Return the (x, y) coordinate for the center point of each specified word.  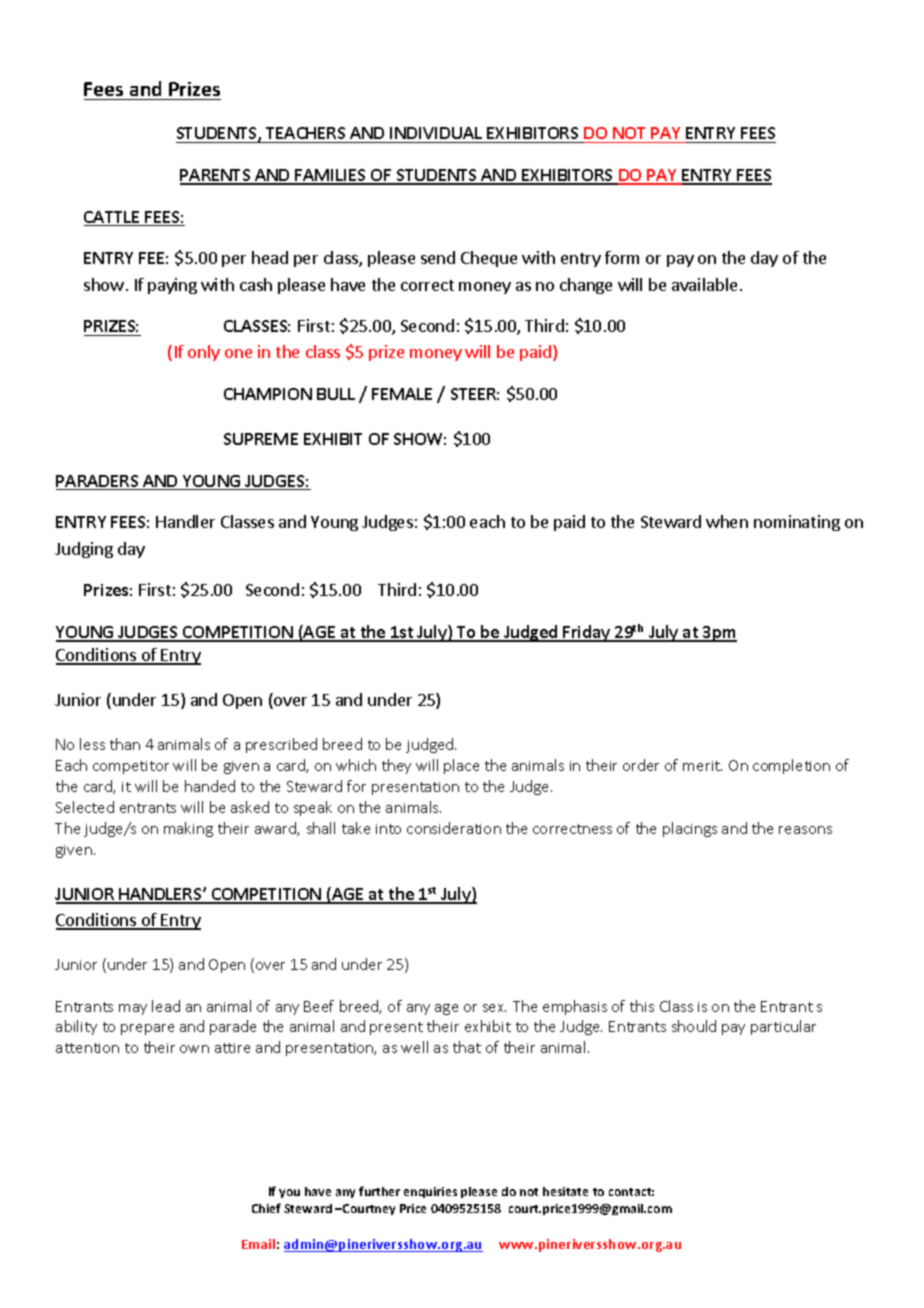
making (188, 829)
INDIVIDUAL (436, 133)
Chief (266, 1208)
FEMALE (402, 394)
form (622, 257)
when (727, 521)
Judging (84, 550)
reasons (805, 830)
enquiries (430, 1192)
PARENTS (216, 176)
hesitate (565, 1191)
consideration (454, 828)
